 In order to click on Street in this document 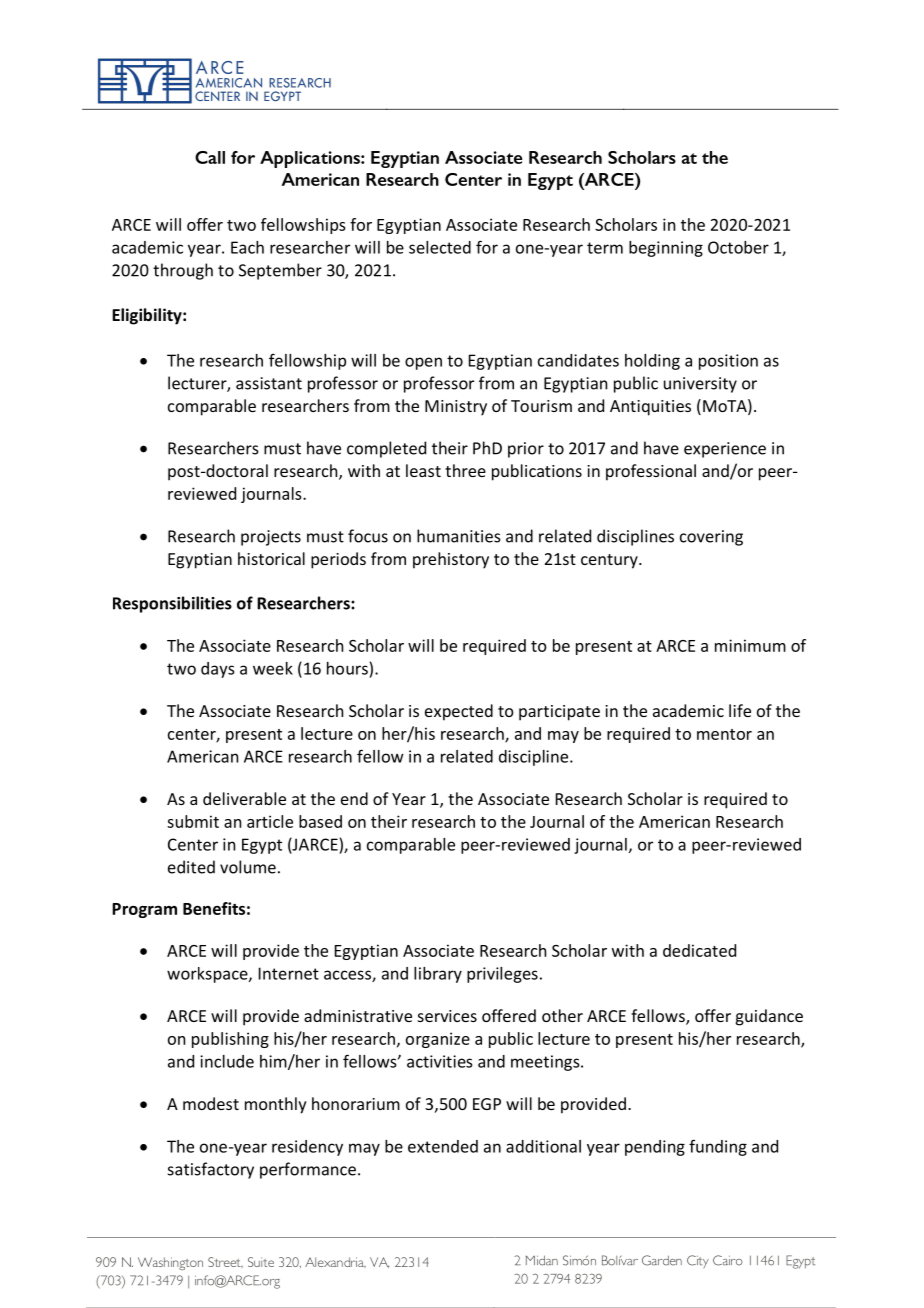, I will do `click(225, 1262)`.
